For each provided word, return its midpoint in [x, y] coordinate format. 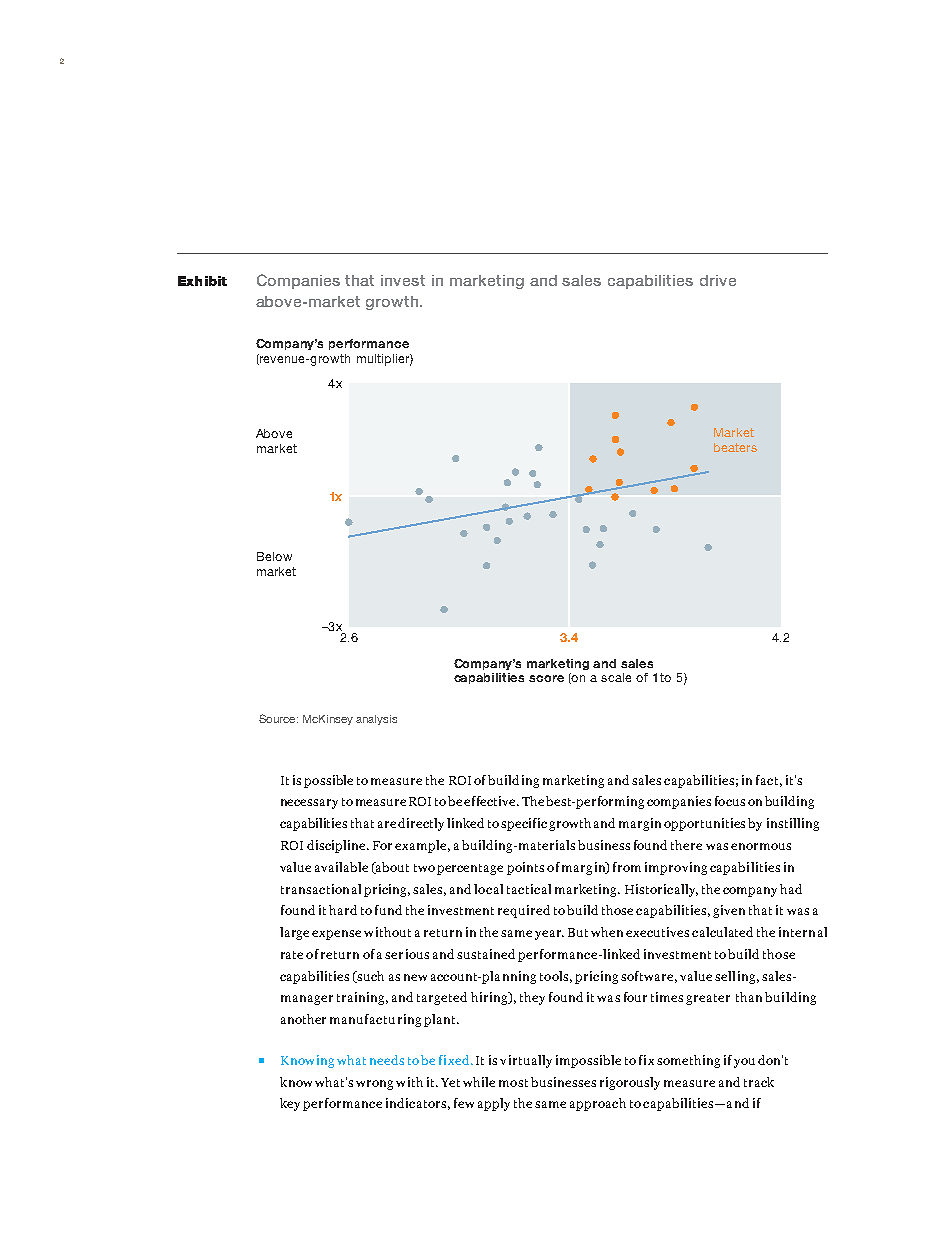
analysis [376, 720]
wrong [374, 1085]
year [549, 935]
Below [274, 556]
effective [491, 801]
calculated [722, 932]
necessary [309, 804]
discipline [338, 846]
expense [336, 935]
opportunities [704, 824]
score [546, 678]
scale [616, 677]
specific [524, 824]
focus [730, 801]
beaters [735, 447]
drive [718, 280]
